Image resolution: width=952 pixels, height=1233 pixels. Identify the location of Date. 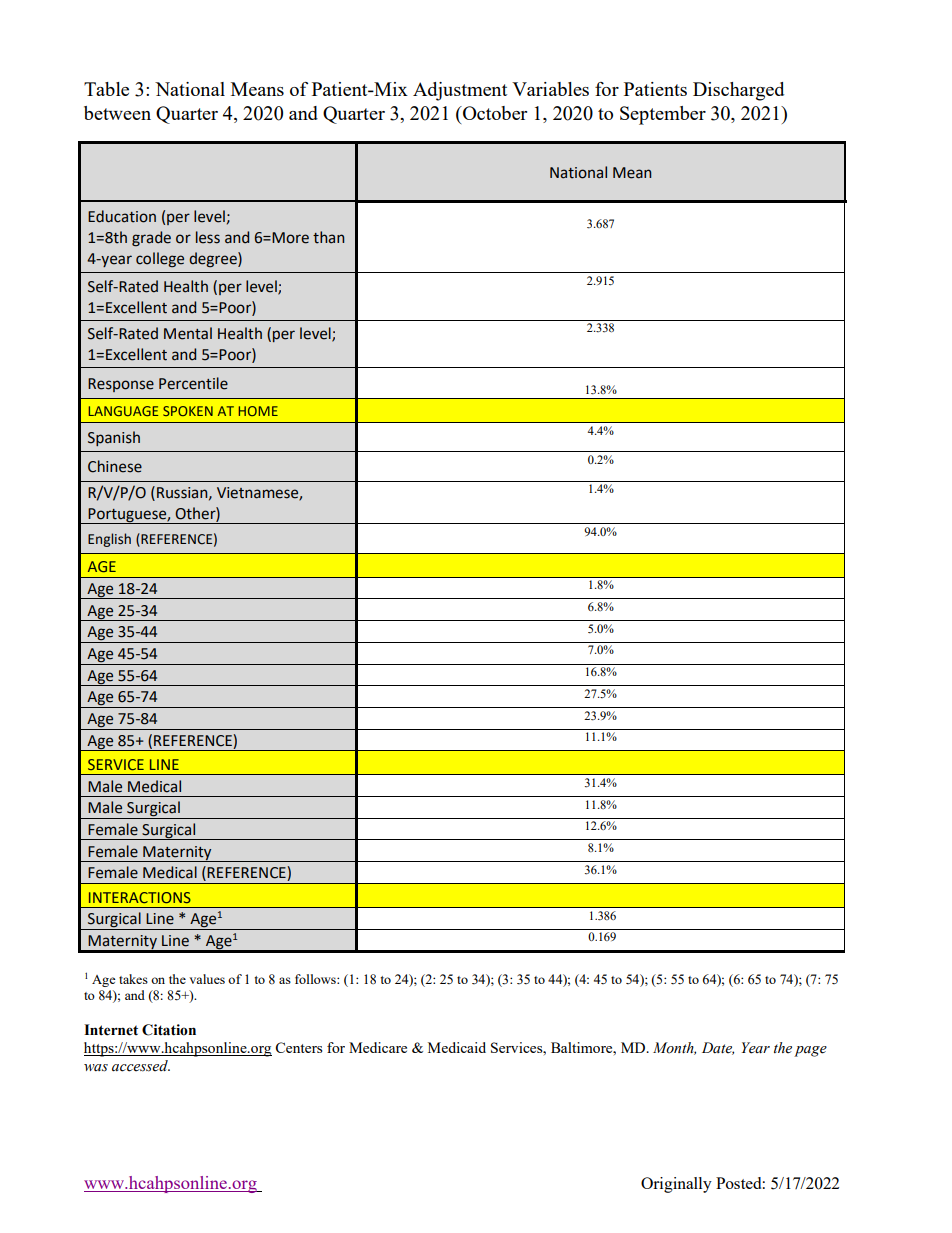
(718, 1048).
